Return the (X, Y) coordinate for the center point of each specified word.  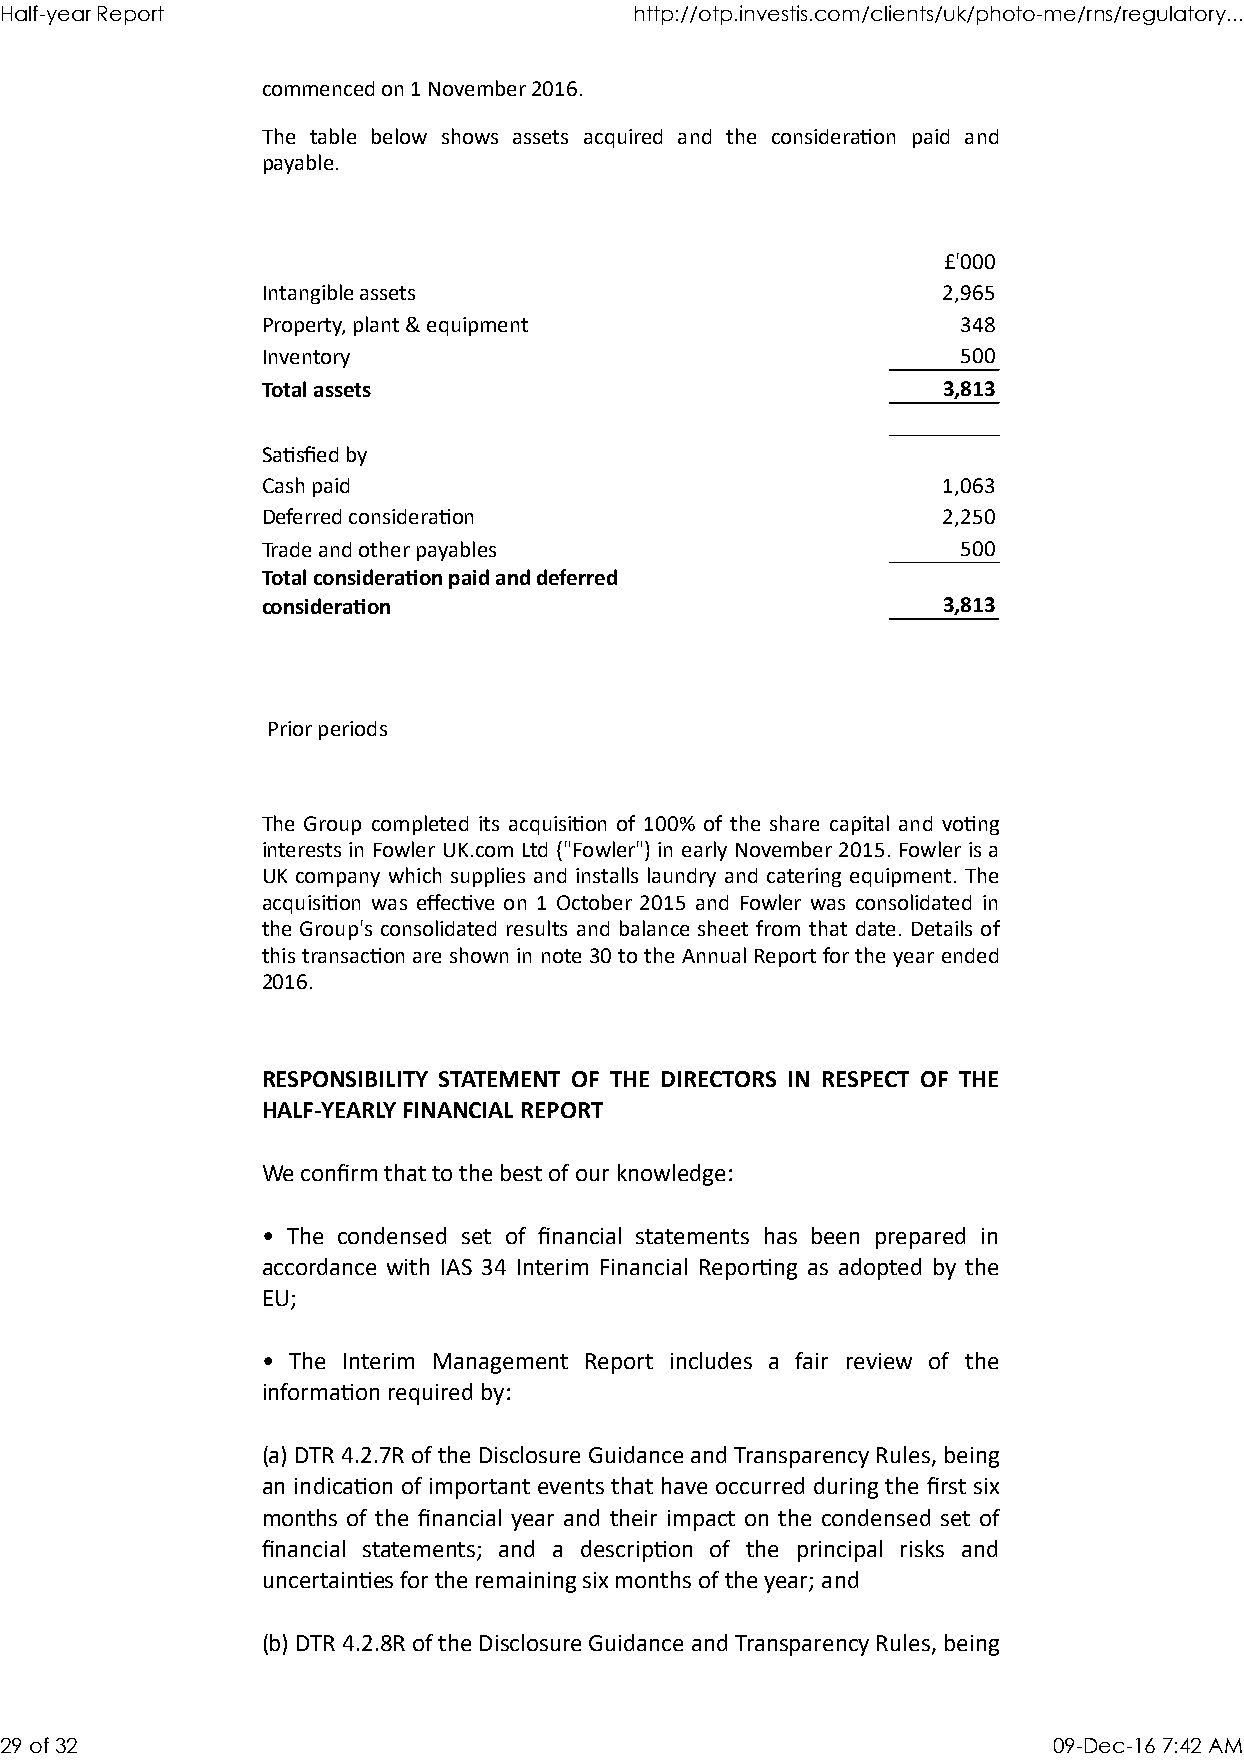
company (338, 879)
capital (859, 825)
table (333, 136)
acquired (623, 138)
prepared (920, 1238)
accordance (319, 1266)
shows (470, 136)
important (480, 1488)
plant (376, 326)
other (384, 549)
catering (804, 877)
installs (607, 875)
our (592, 1175)
